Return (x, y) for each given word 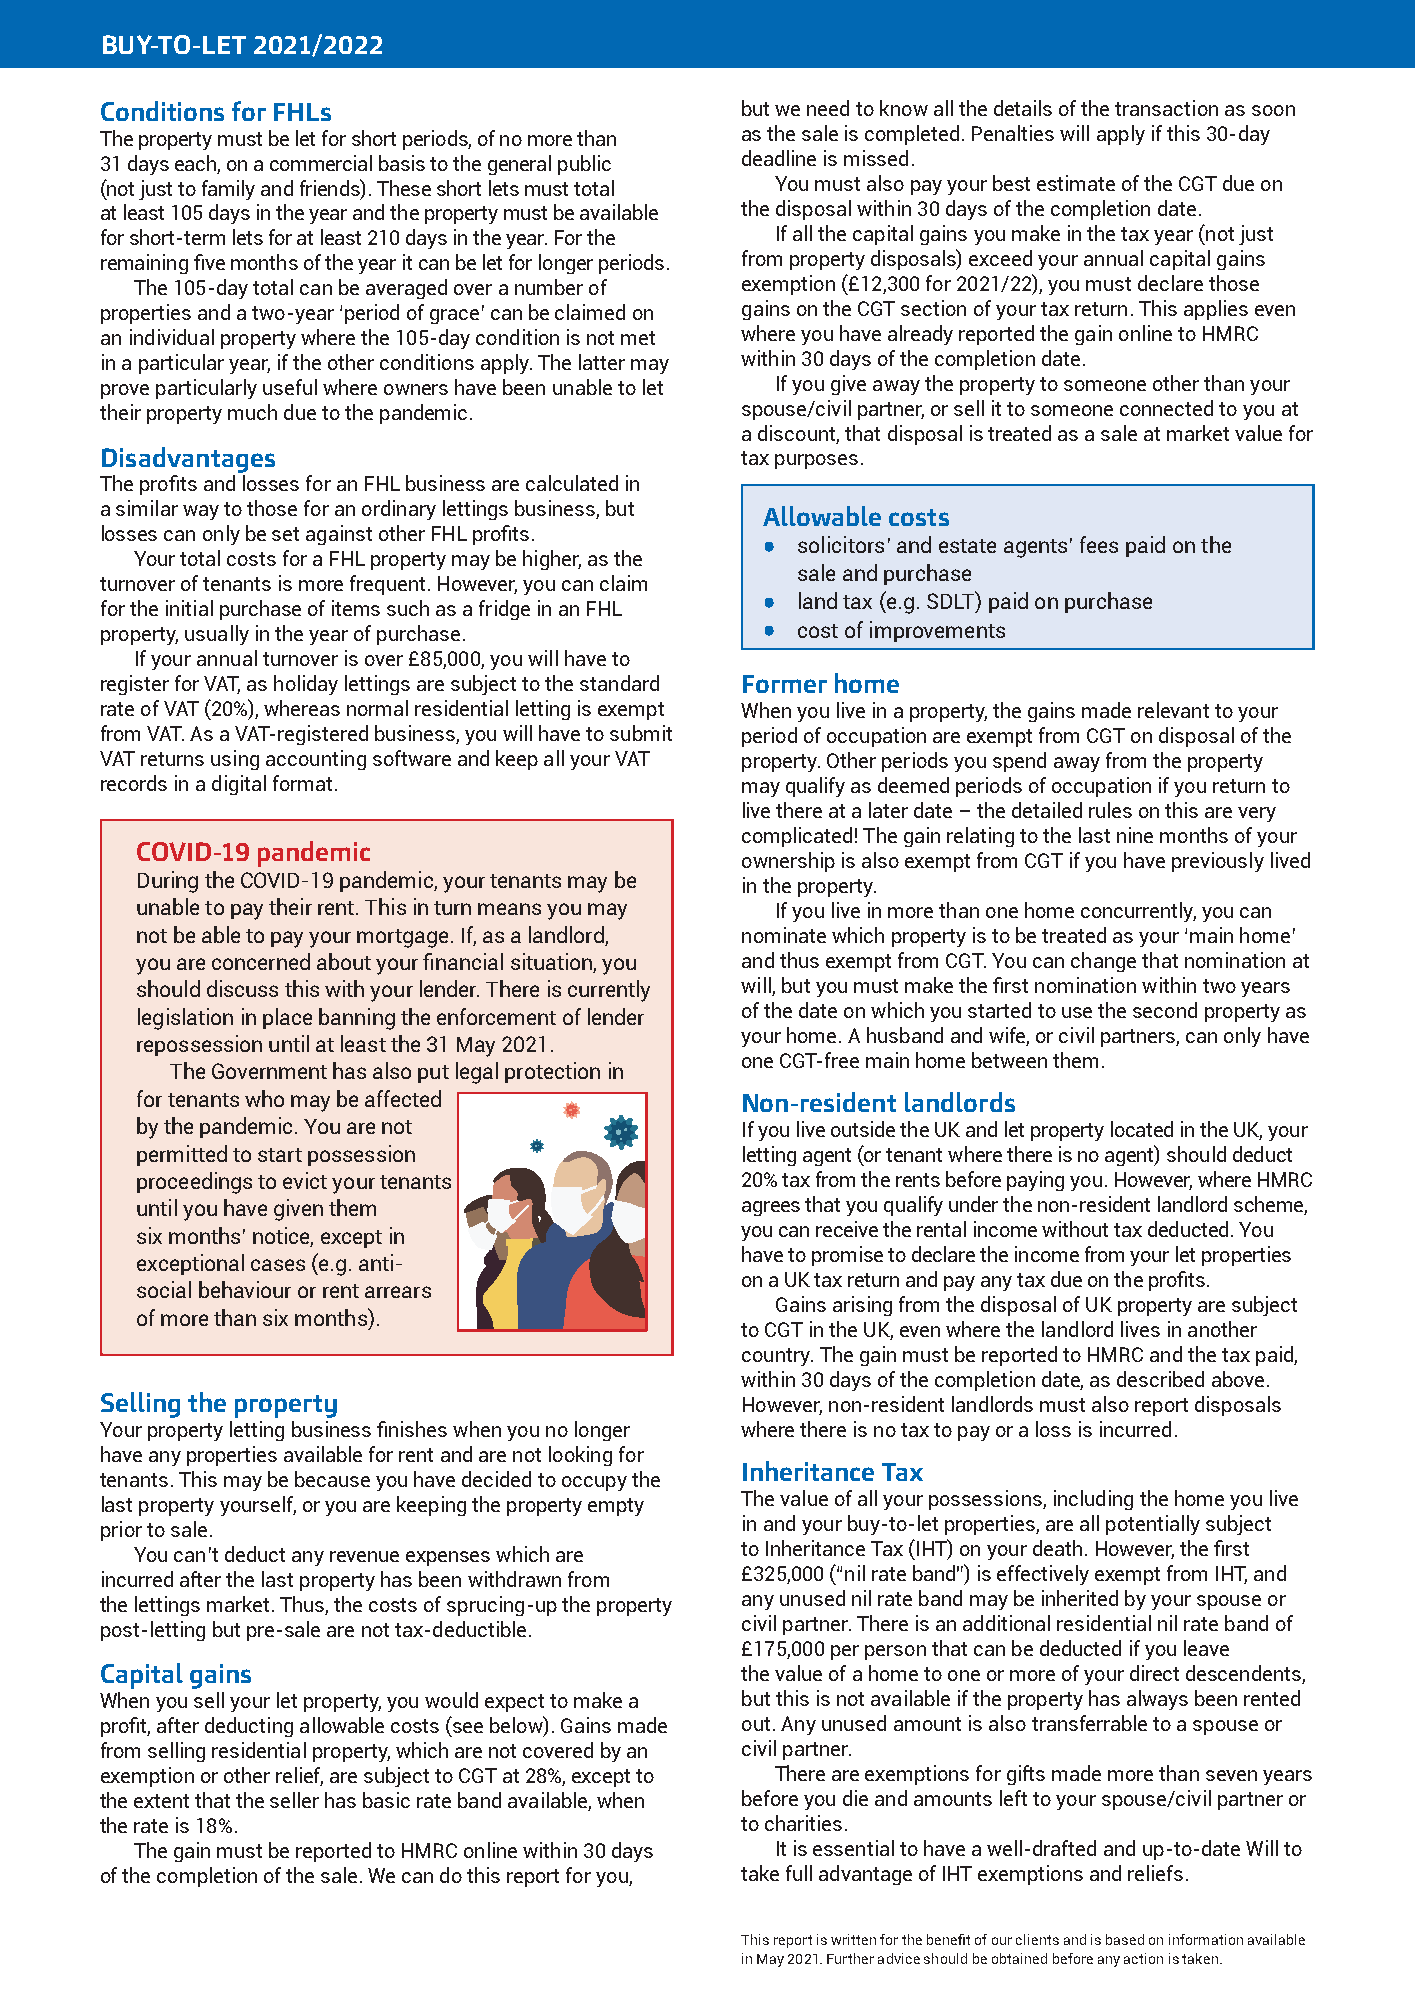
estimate (1076, 183)
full (799, 1873)
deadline (779, 158)
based (1125, 1939)
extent (161, 1801)
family (228, 190)
